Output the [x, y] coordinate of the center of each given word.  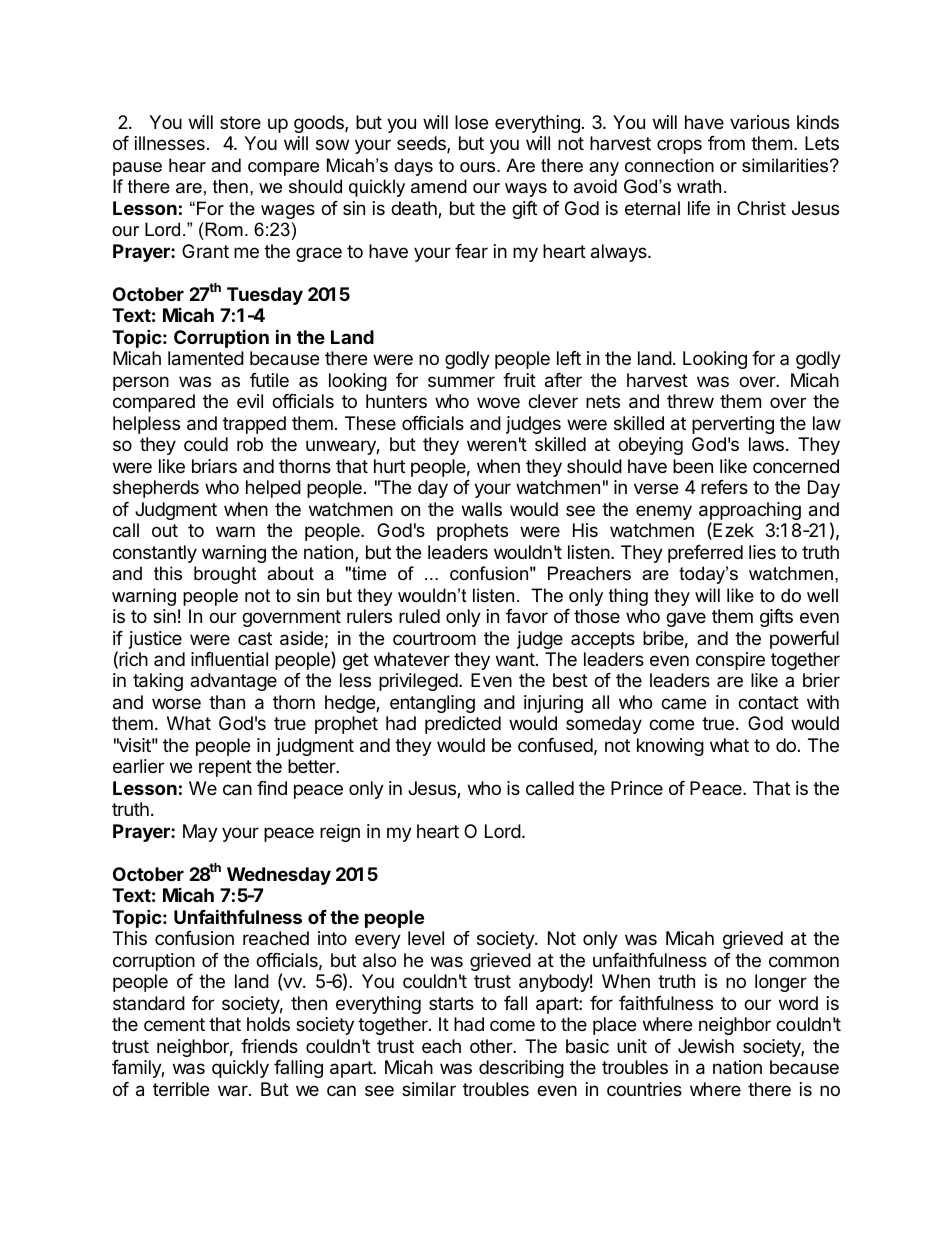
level [426, 938]
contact [768, 703]
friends [269, 1046]
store [240, 122]
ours [479, 167]
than [227, 702]
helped [273, 489]
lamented [206, 358]
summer [461, 381]
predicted [463, 725]
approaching [750, 512]
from [726, 143]
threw [690, 401]
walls [482, 509]
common [804, 961]
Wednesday [279, 876]
